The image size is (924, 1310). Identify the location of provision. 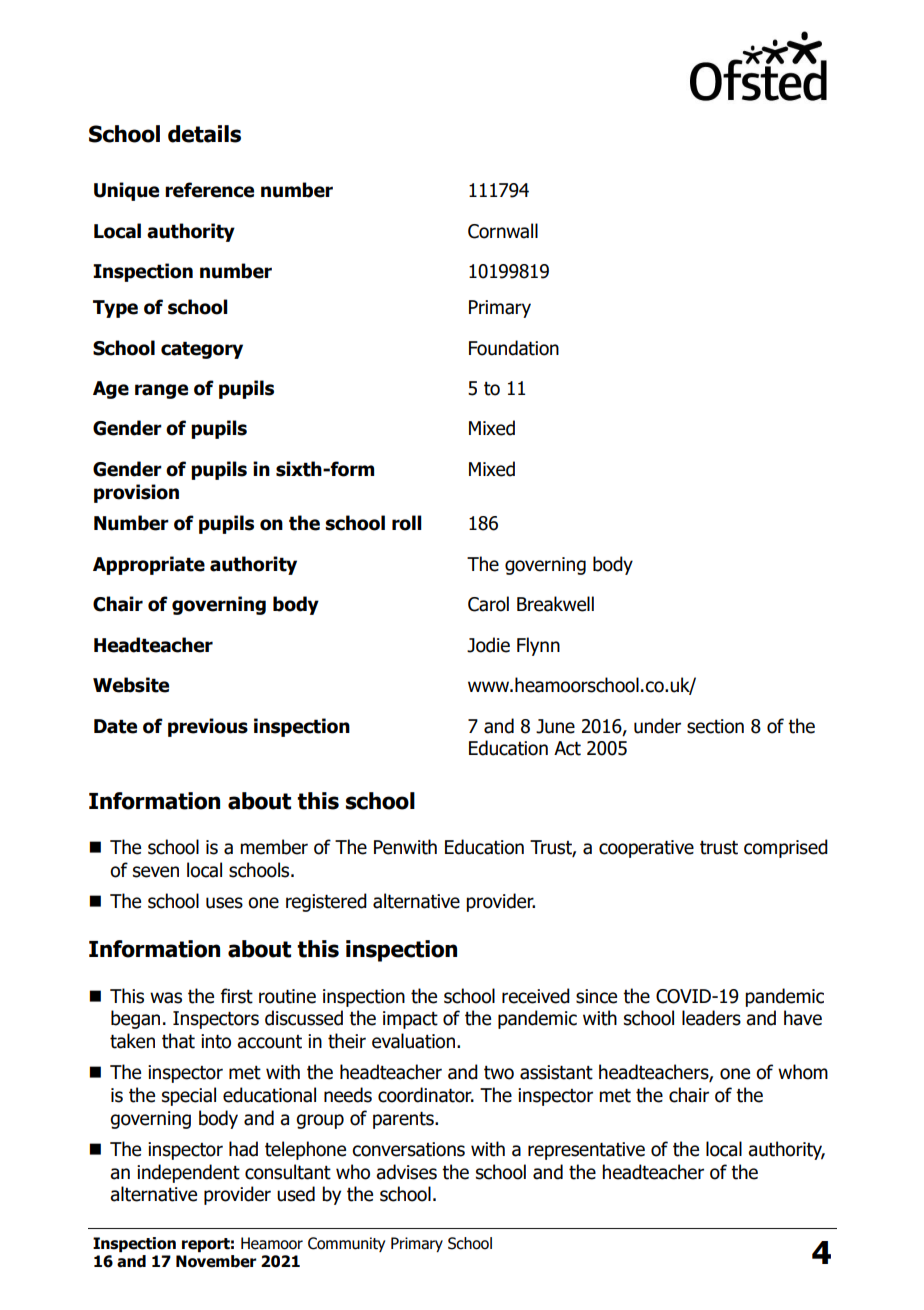
(136, 493).
